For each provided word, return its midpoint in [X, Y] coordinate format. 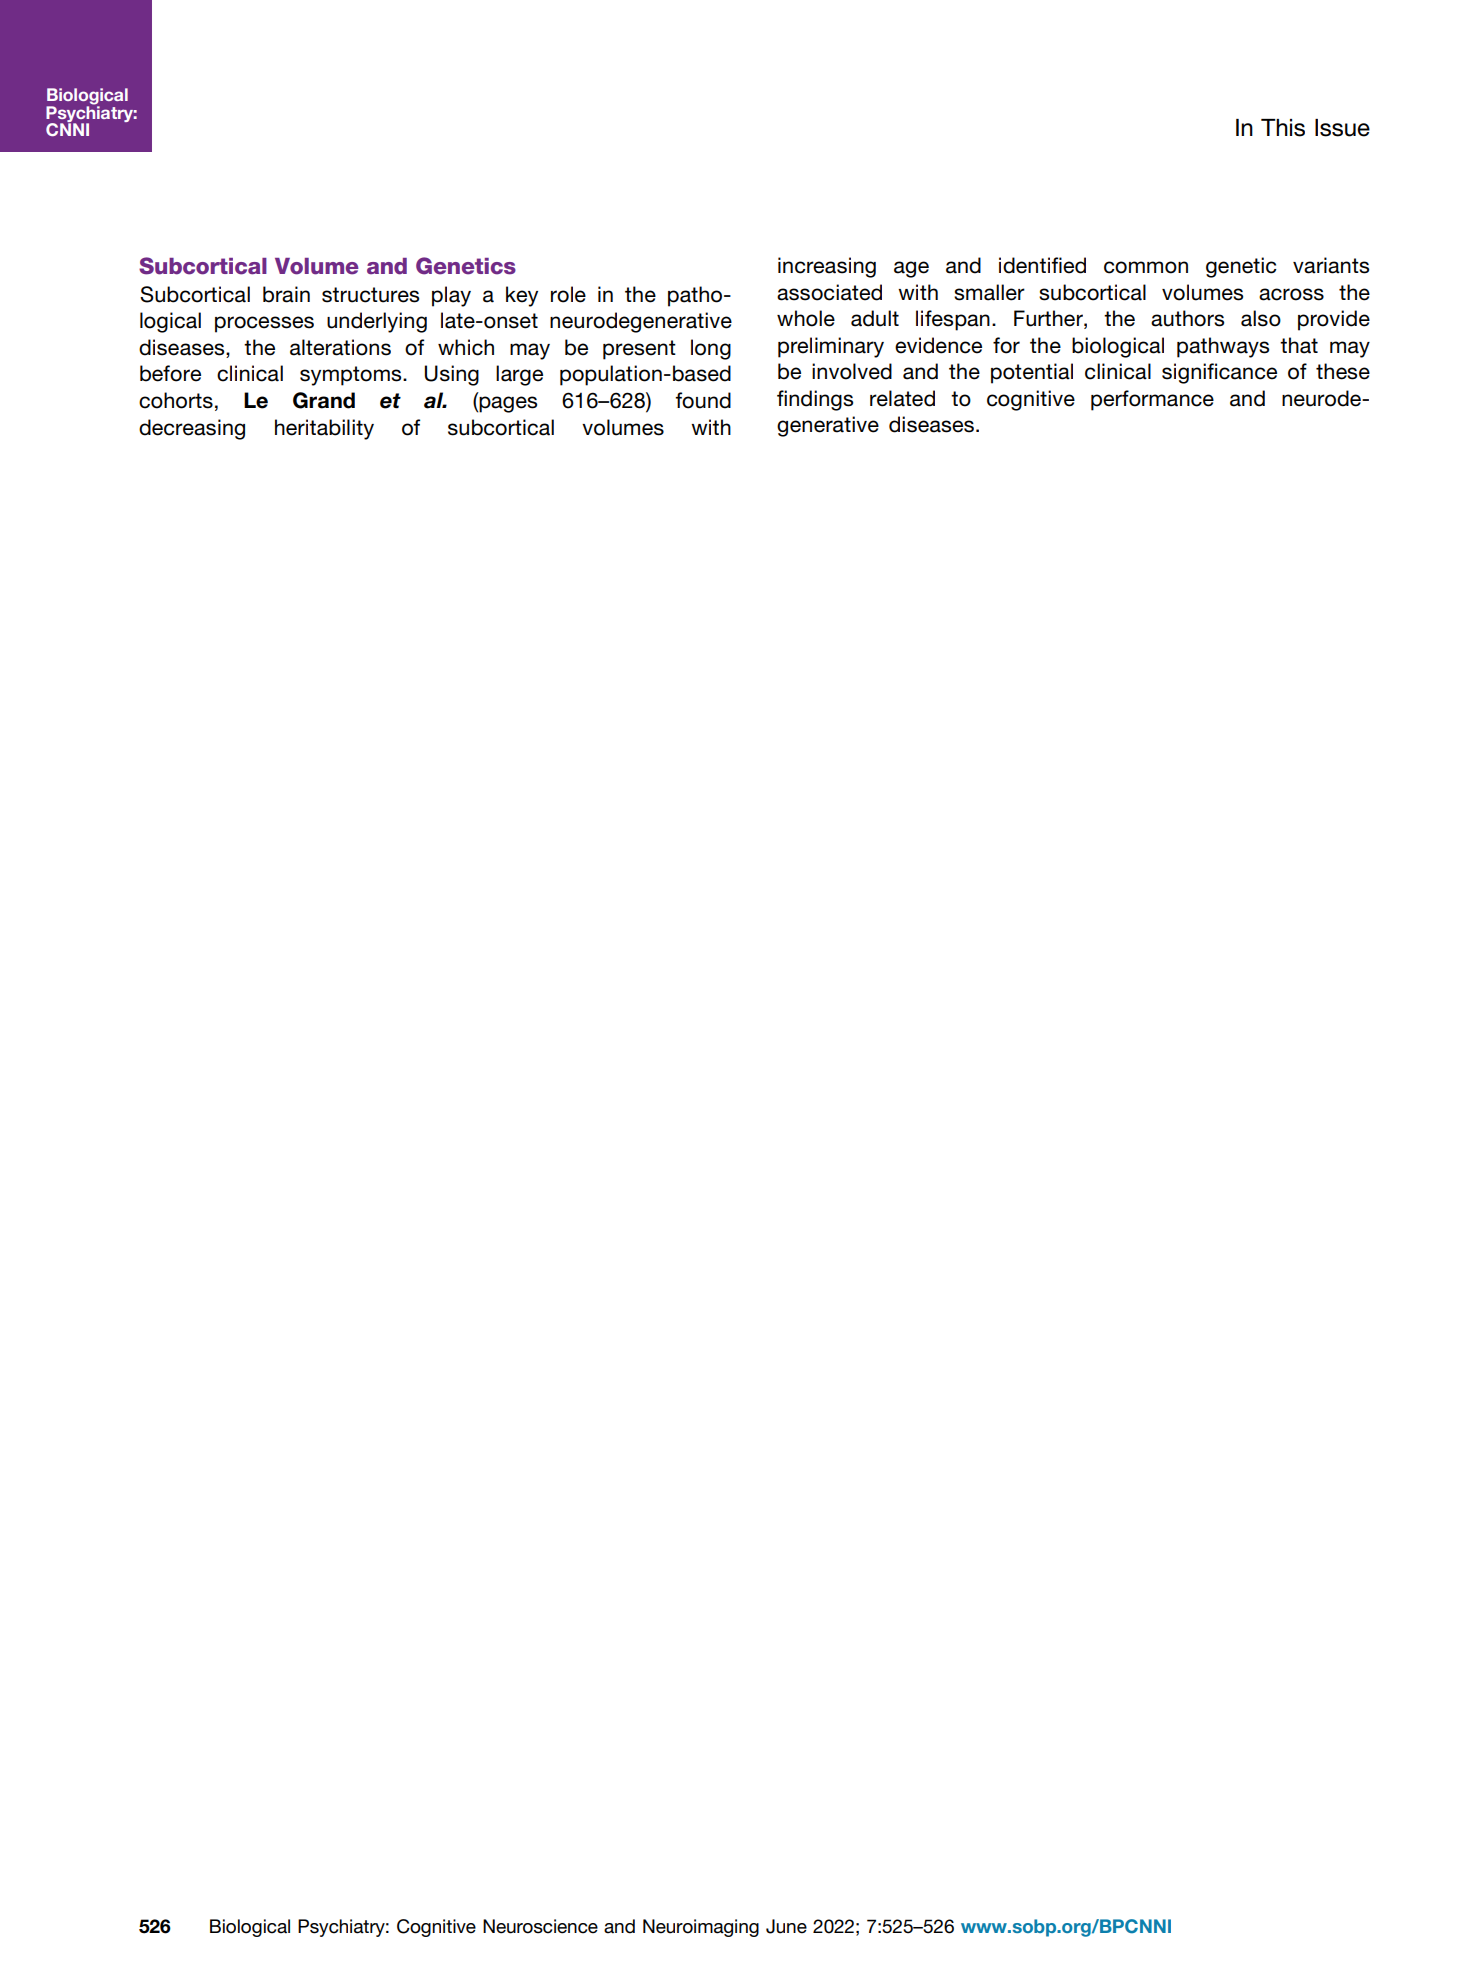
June [786, 1926]
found [703, 400]
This [1283, 128]
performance [1152, 400]
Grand [324, 400]
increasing [827, 267]
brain [286, 294]
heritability [324, 429]
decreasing [192, 429]
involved [852, 371]
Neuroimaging [701, 1928]
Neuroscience [540, 1926]
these [1343, 371]
